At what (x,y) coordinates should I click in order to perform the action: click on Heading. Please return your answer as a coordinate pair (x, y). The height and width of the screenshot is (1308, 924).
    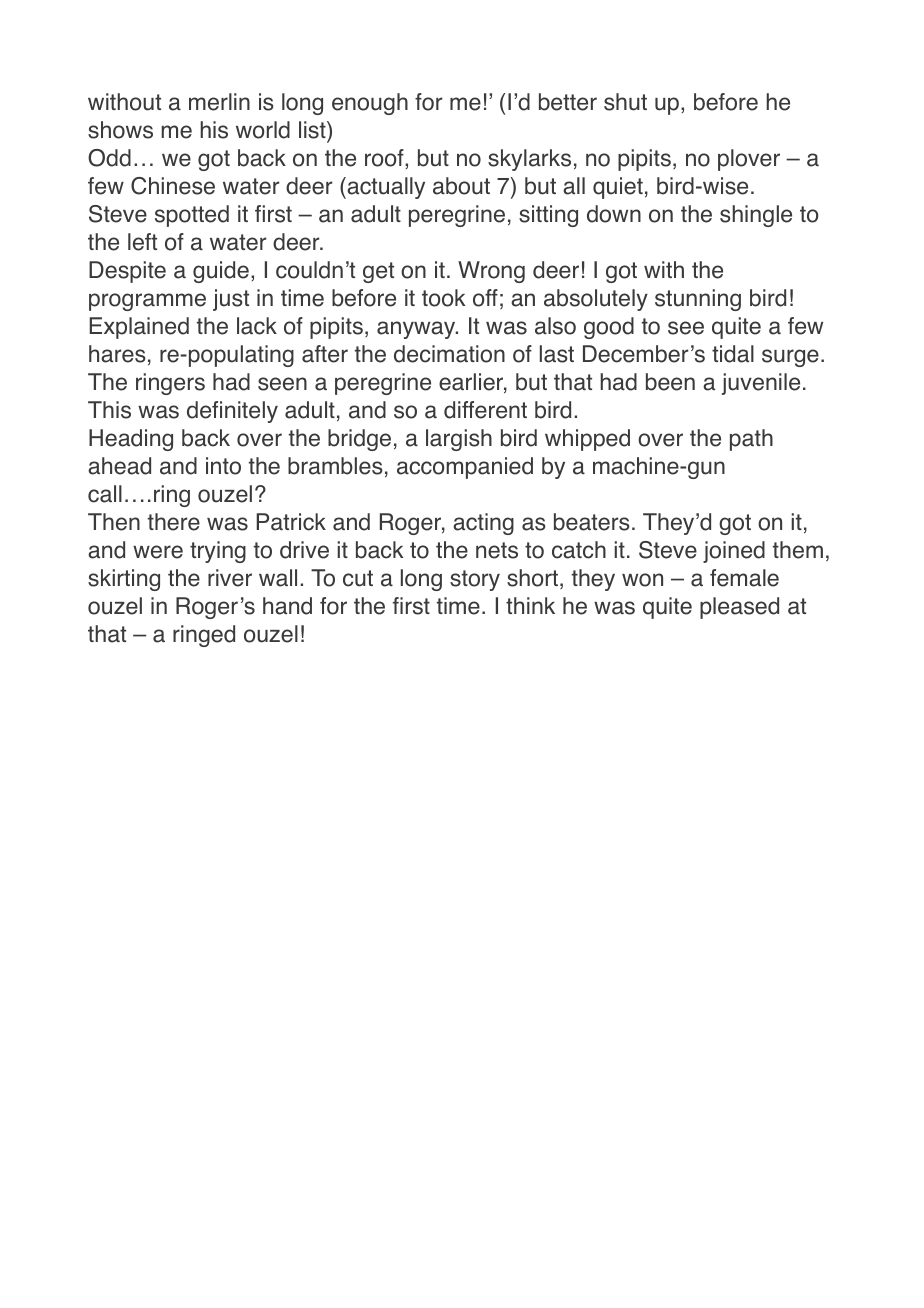
    Looking at the image, I should click on (131, 440).
